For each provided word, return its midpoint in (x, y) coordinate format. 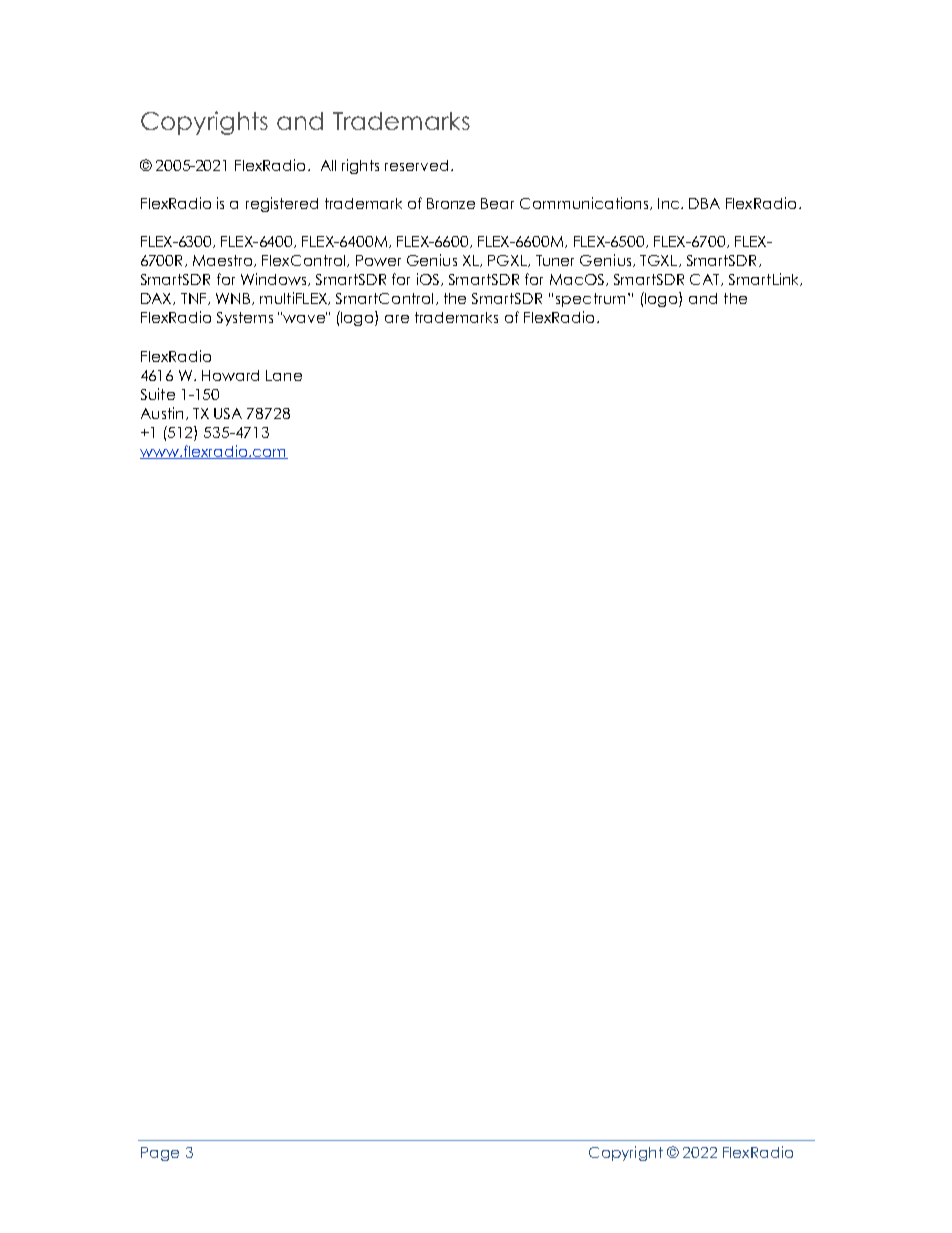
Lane (284, 375)
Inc (670, 203)
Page (160, 1154)
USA (228, 413)
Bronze (451, 203)
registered (282, 204)
